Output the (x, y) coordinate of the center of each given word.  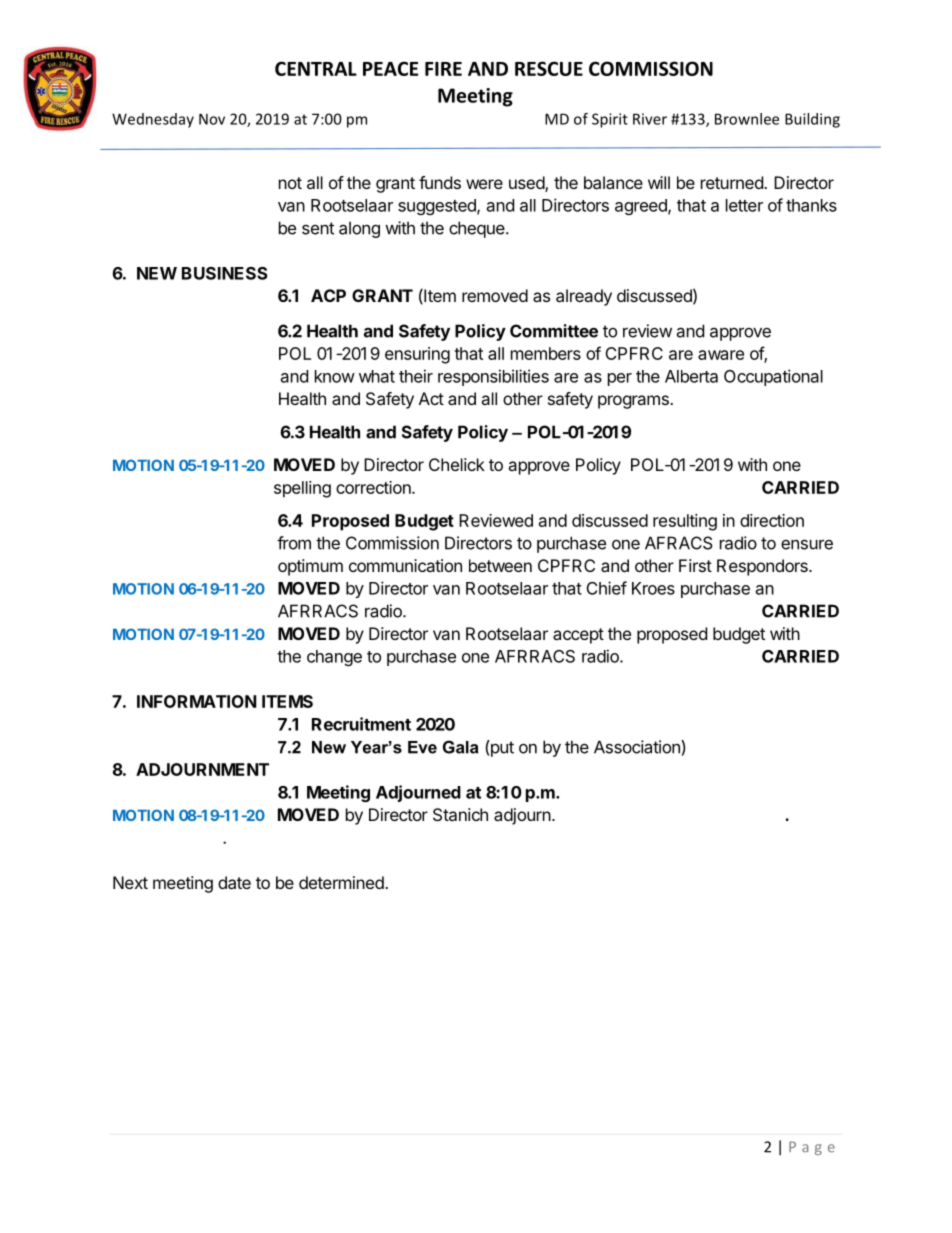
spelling (302, 489)
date (234, 882)
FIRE (443, 69)
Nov (212, 119)
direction (772, 520)
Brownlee (747, 119)
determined (342, 882)
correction (374, 487)
